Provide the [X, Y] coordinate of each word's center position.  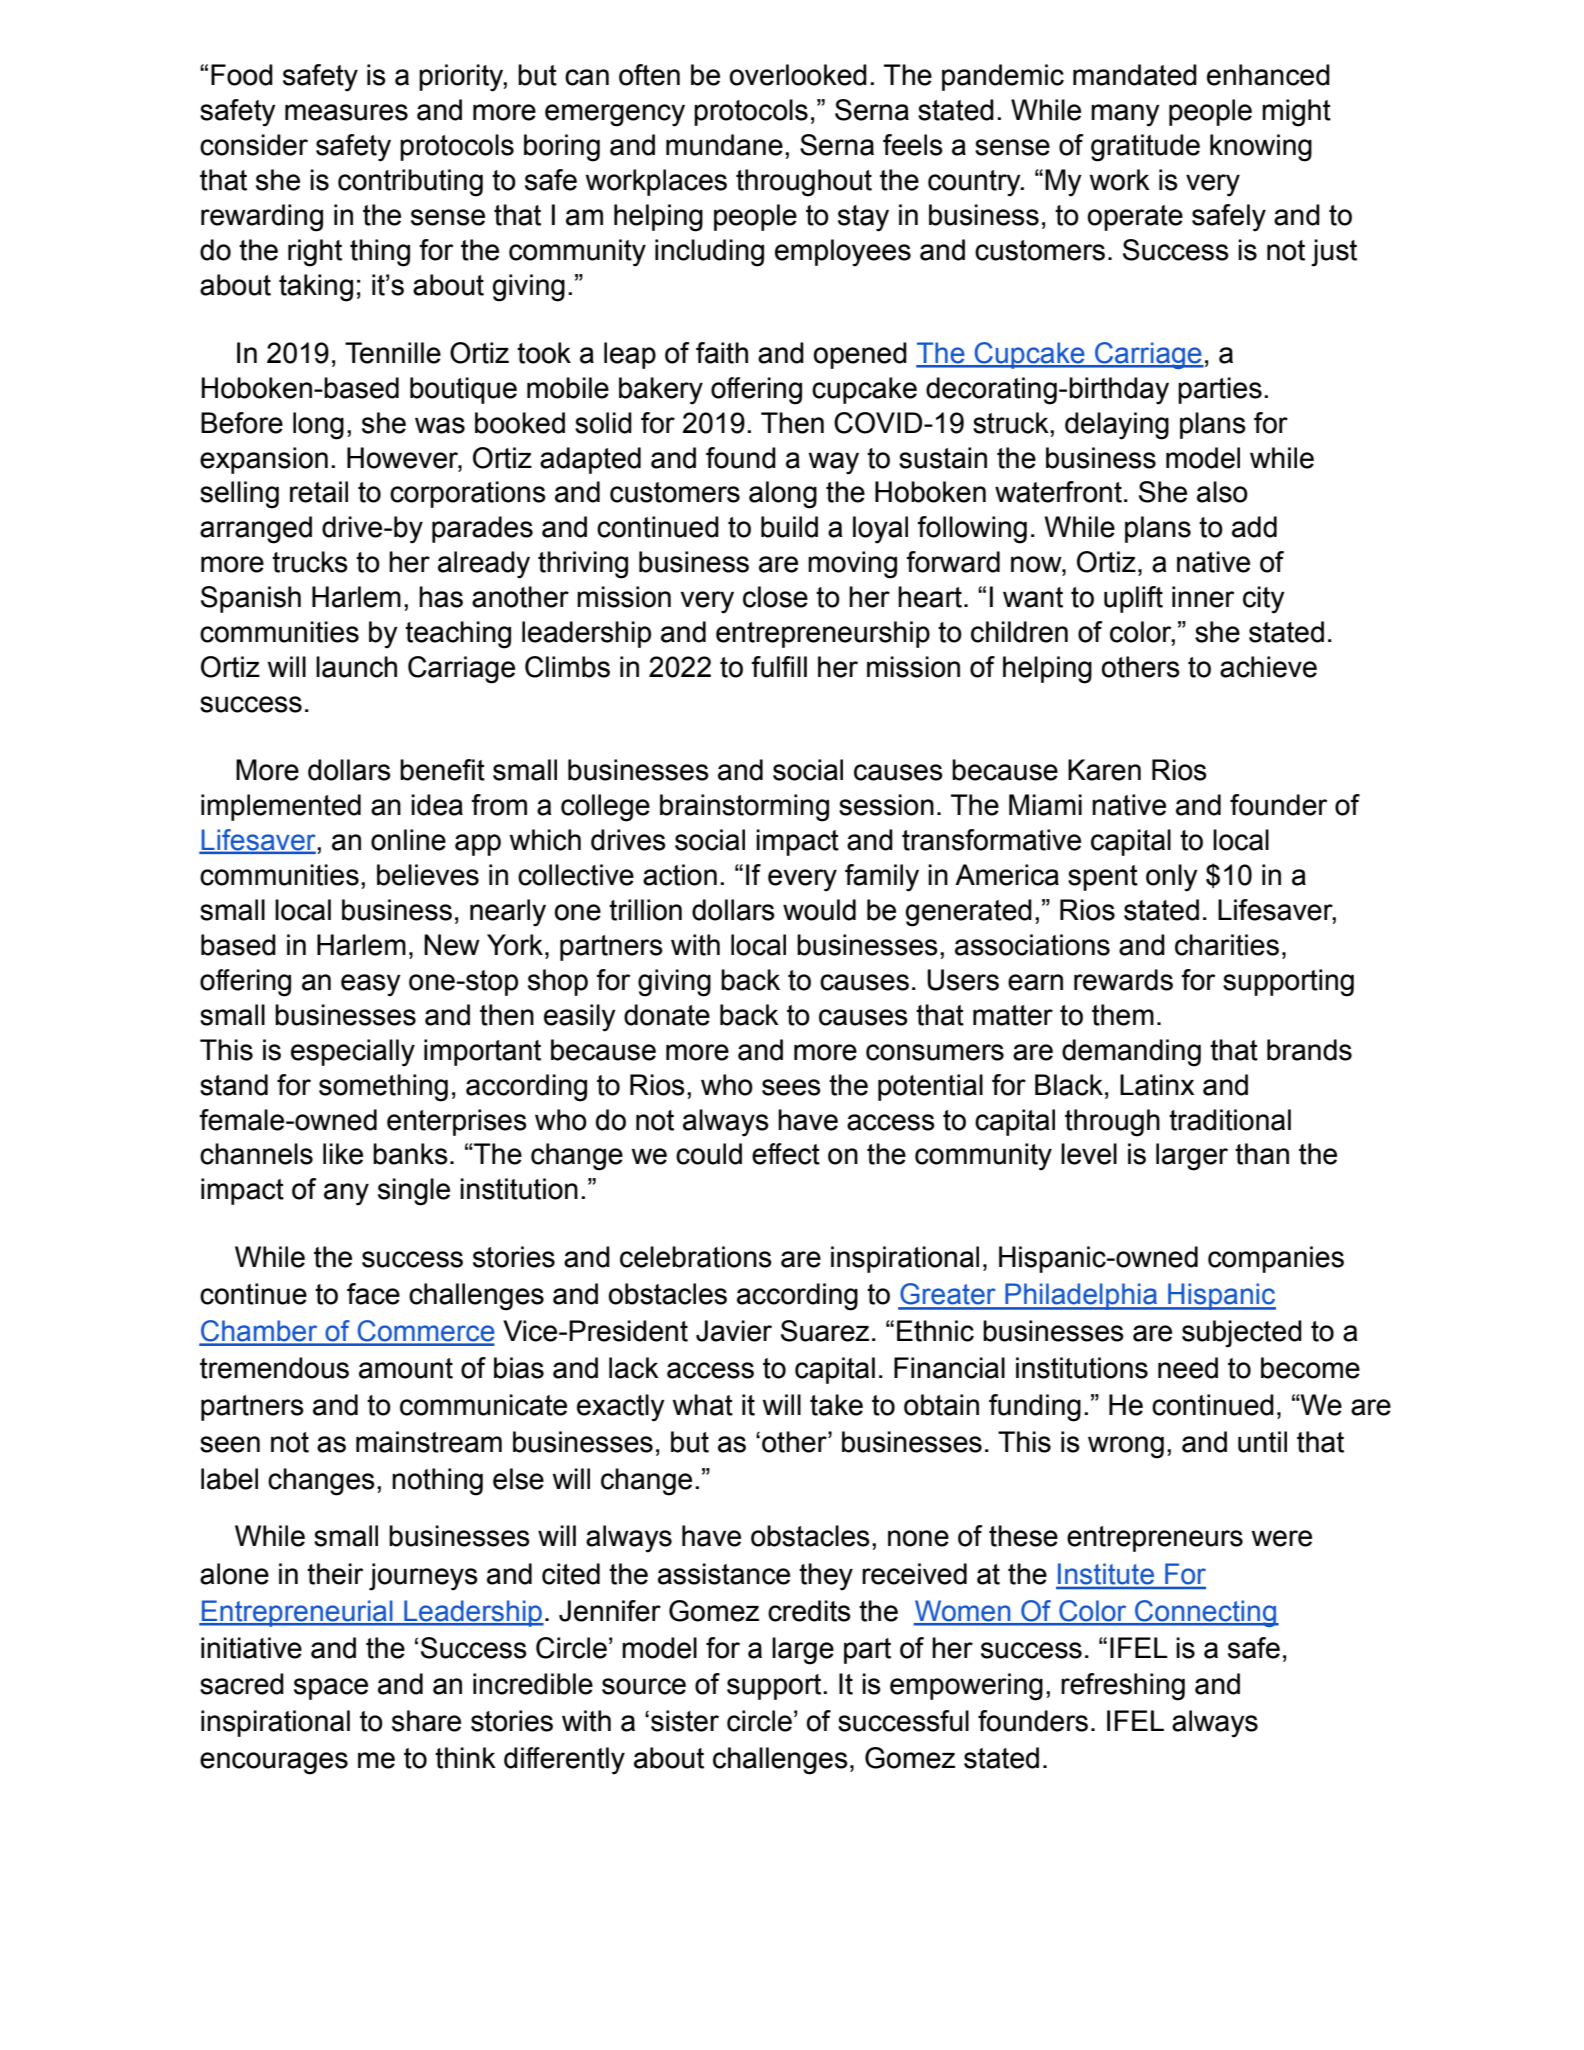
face [373, 1294]
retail [319, 492]
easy [371, 985]
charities [1227, 945]
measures [346, 112]
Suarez [825, 1331]
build [789, 527]
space [331, 1689]
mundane [724, 145]
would [819, 910]
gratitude [1145, 148]
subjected [1242, 1334]
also [1222, 492]
